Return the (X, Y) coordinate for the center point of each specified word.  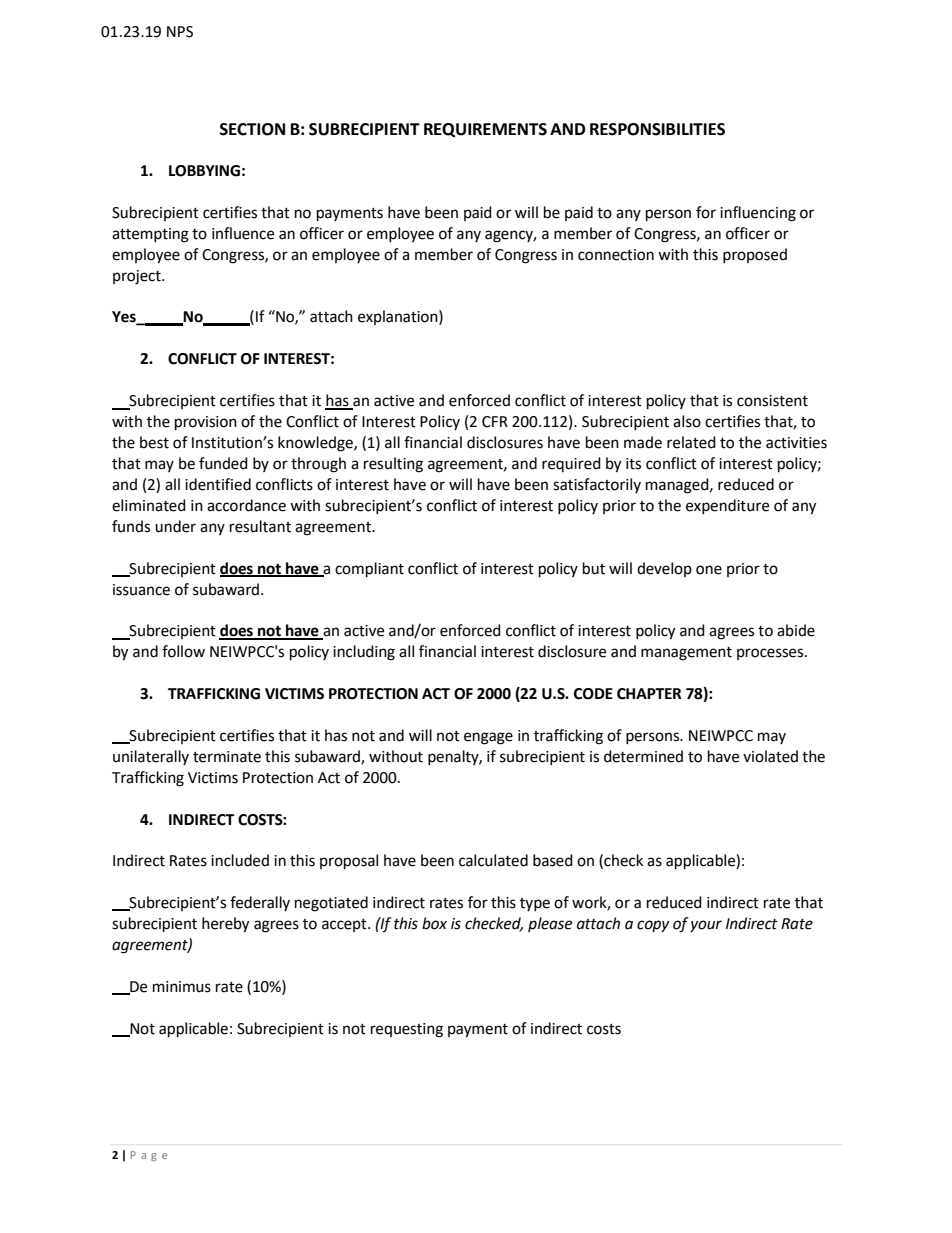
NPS (180, 32)
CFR (495, 422)
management (686, 654)
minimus (182, 987)
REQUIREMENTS (485, 130)
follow (183, 651)
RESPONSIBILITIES (657, 129)
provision (206, 423)
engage (488, 738)
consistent (772, 401)
